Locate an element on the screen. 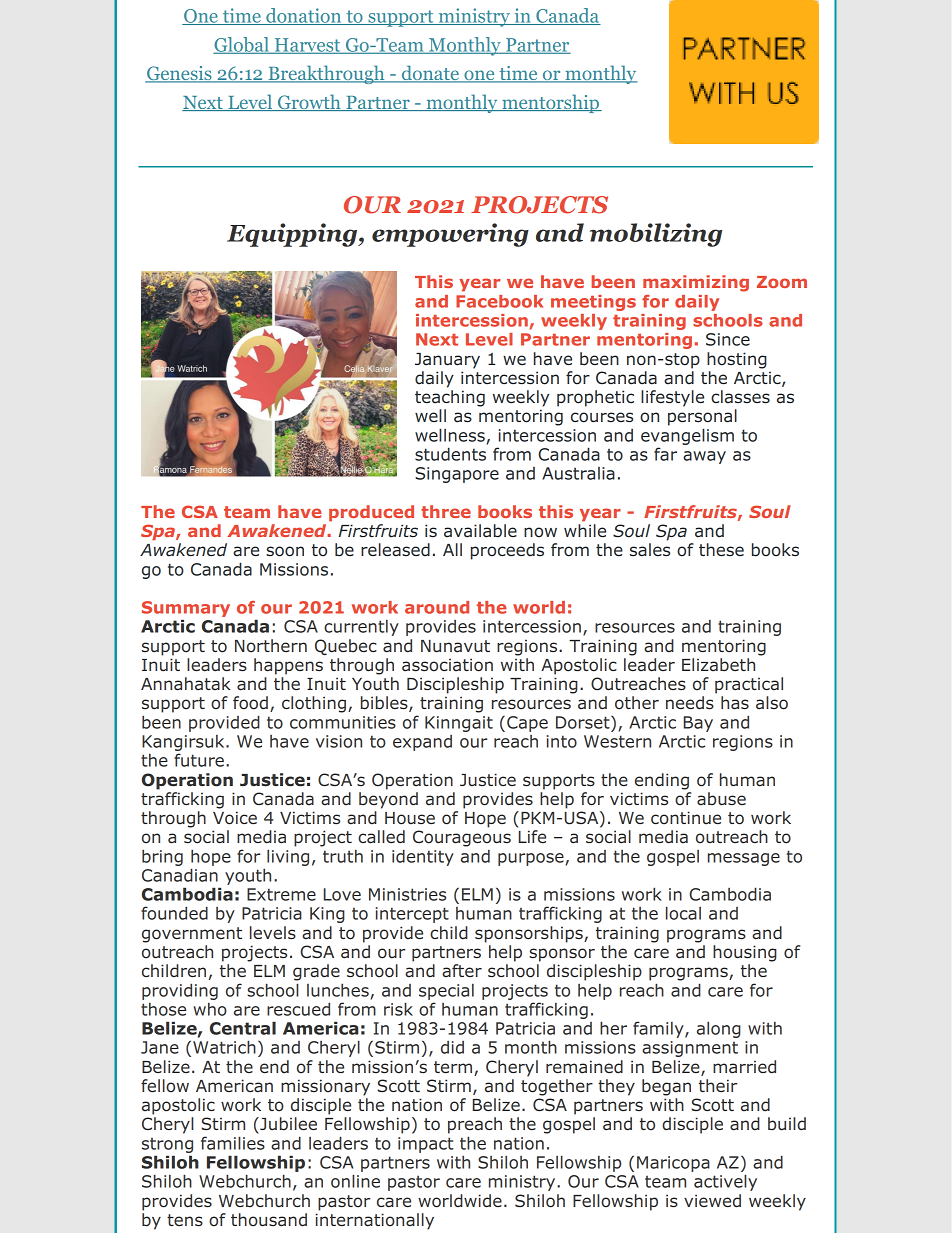 Image resolution: width=952 pixels, height=1233 pixels. donate is located at coordinates (430, 74).
